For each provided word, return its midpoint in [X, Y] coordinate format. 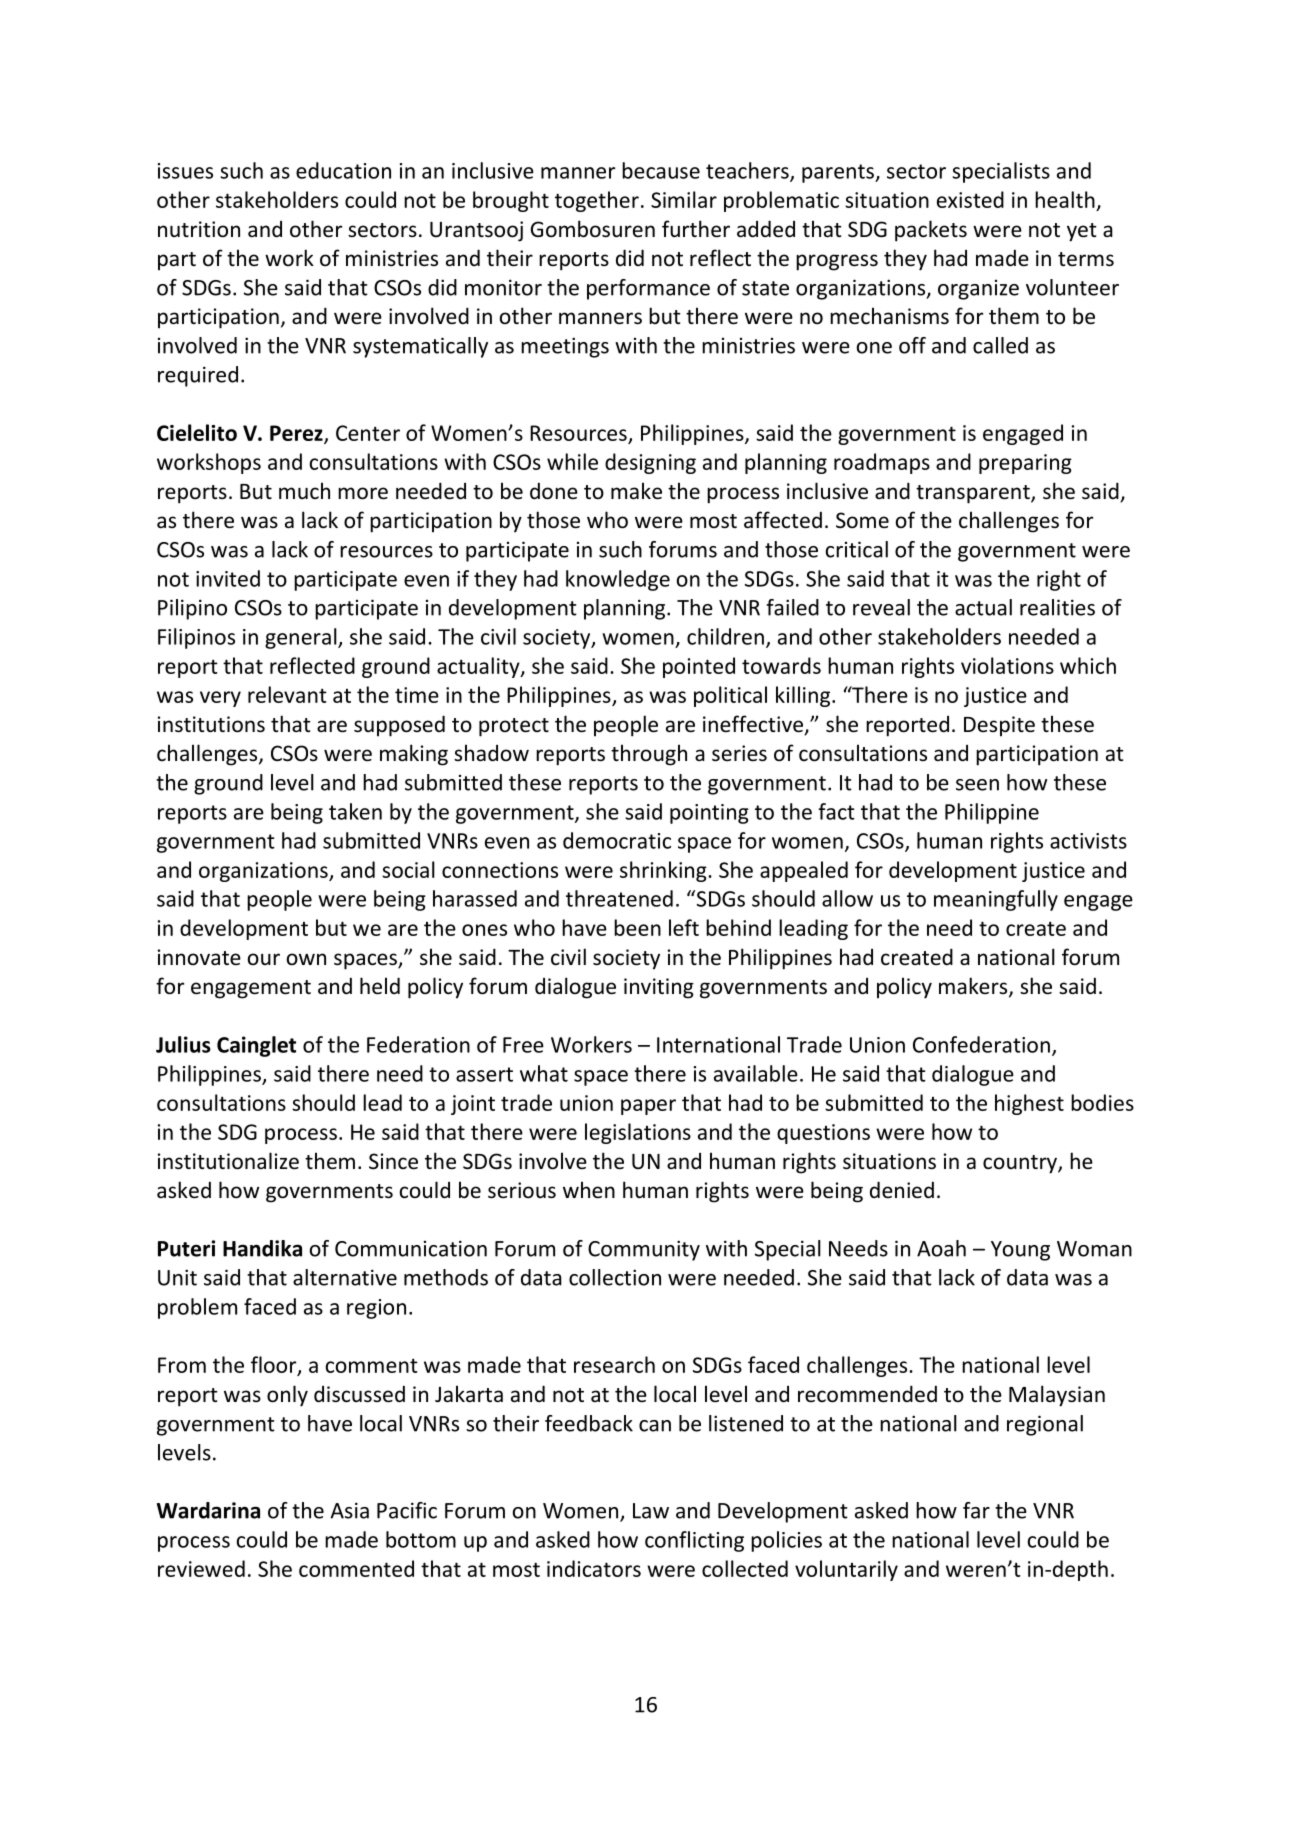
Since [393, 1161]
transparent [974, 494]
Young [1020, 1251]
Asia [349, 1510]
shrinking [664, 871]
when [589, 1190]
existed [970, 199]
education [343, 170]
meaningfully [996, 900]
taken [355, 811]
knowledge [618, 580]
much [304, 490]
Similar [684, 199]
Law [651, 1511]
